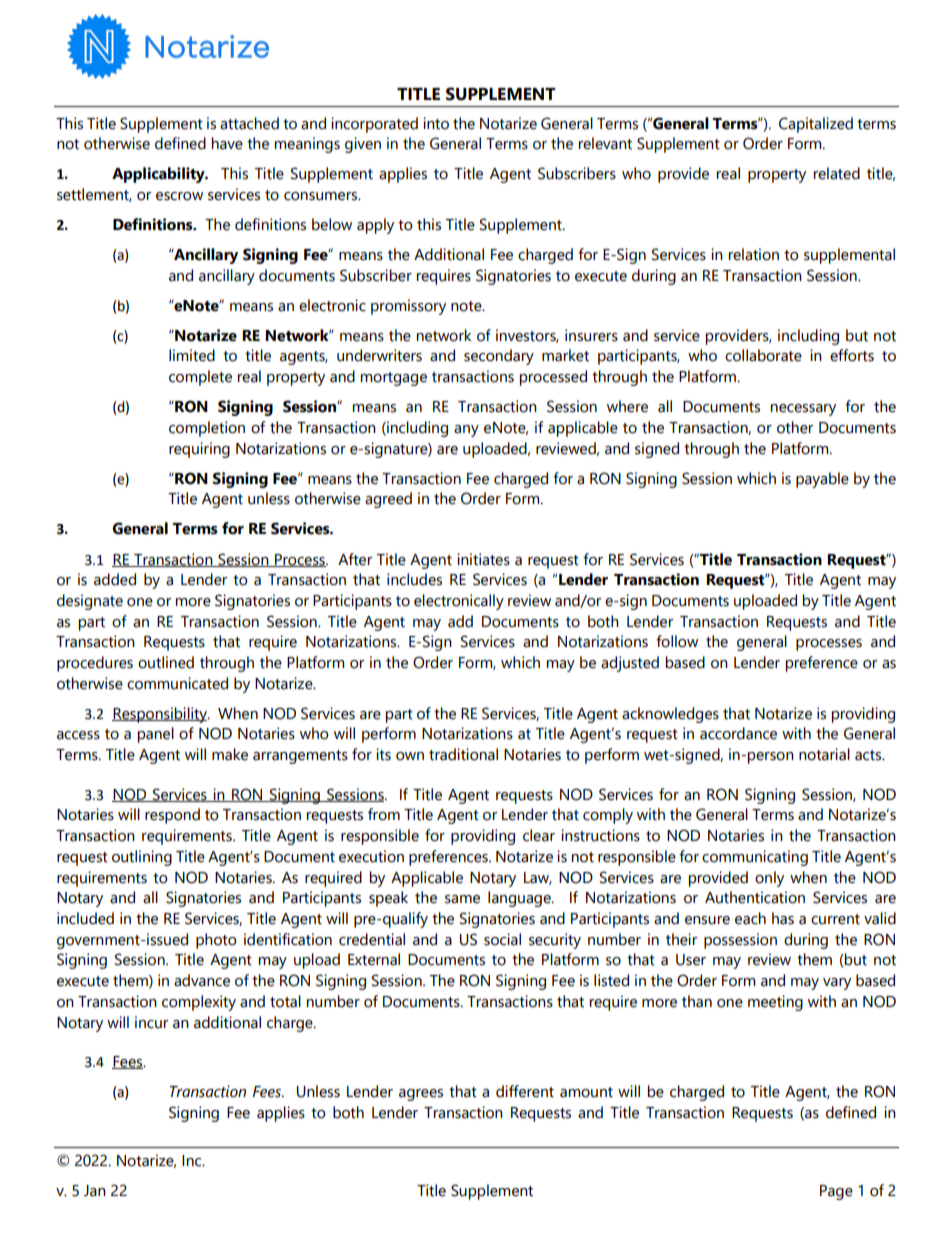 This screenshot has height=1233, width=952. What do you see at coordinates (95, 1191) in the screenshot?
I see `Jan` at bounding box center [95, 1191].
